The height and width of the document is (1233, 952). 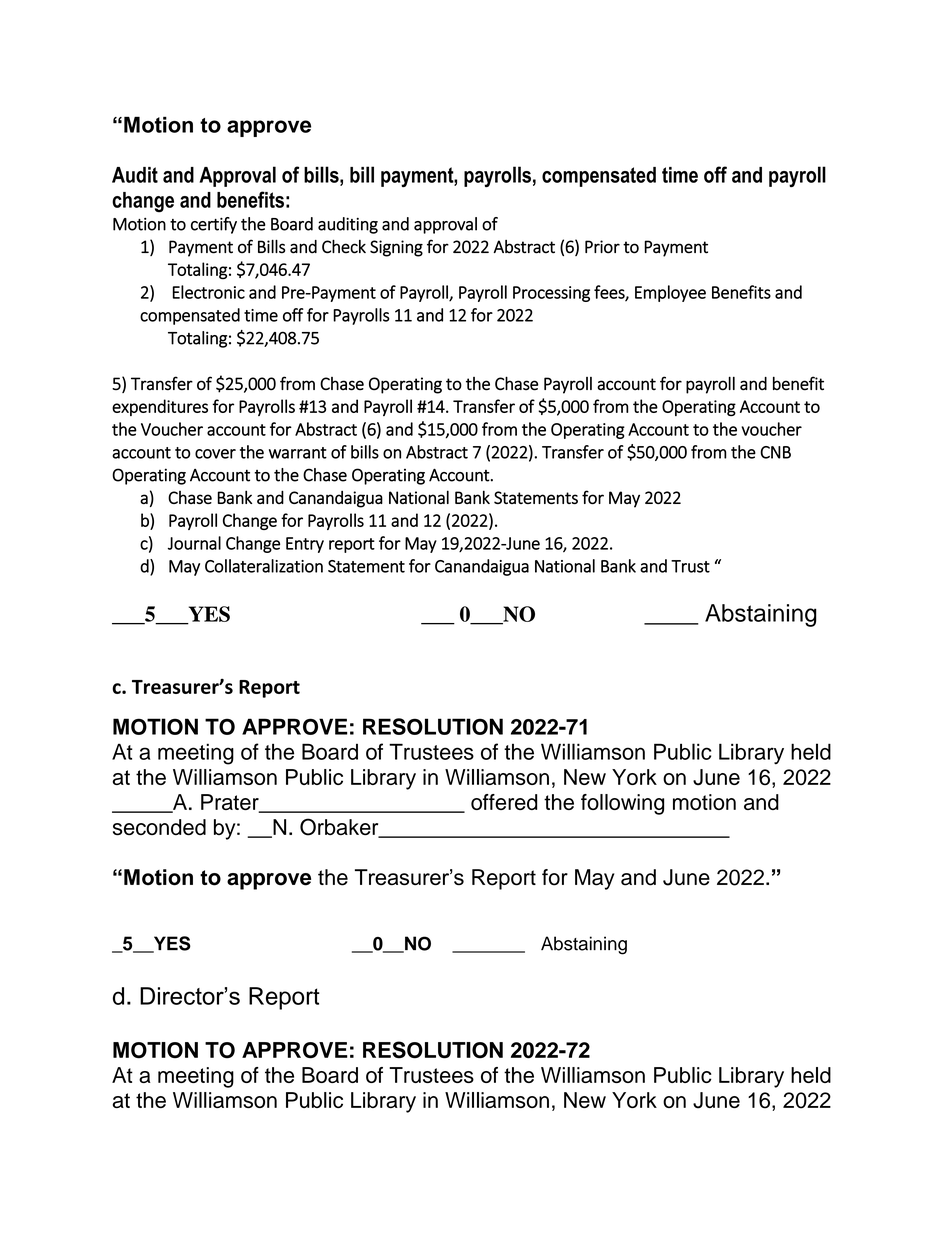 I want to click on Signing, so click(x=396, y=248).
